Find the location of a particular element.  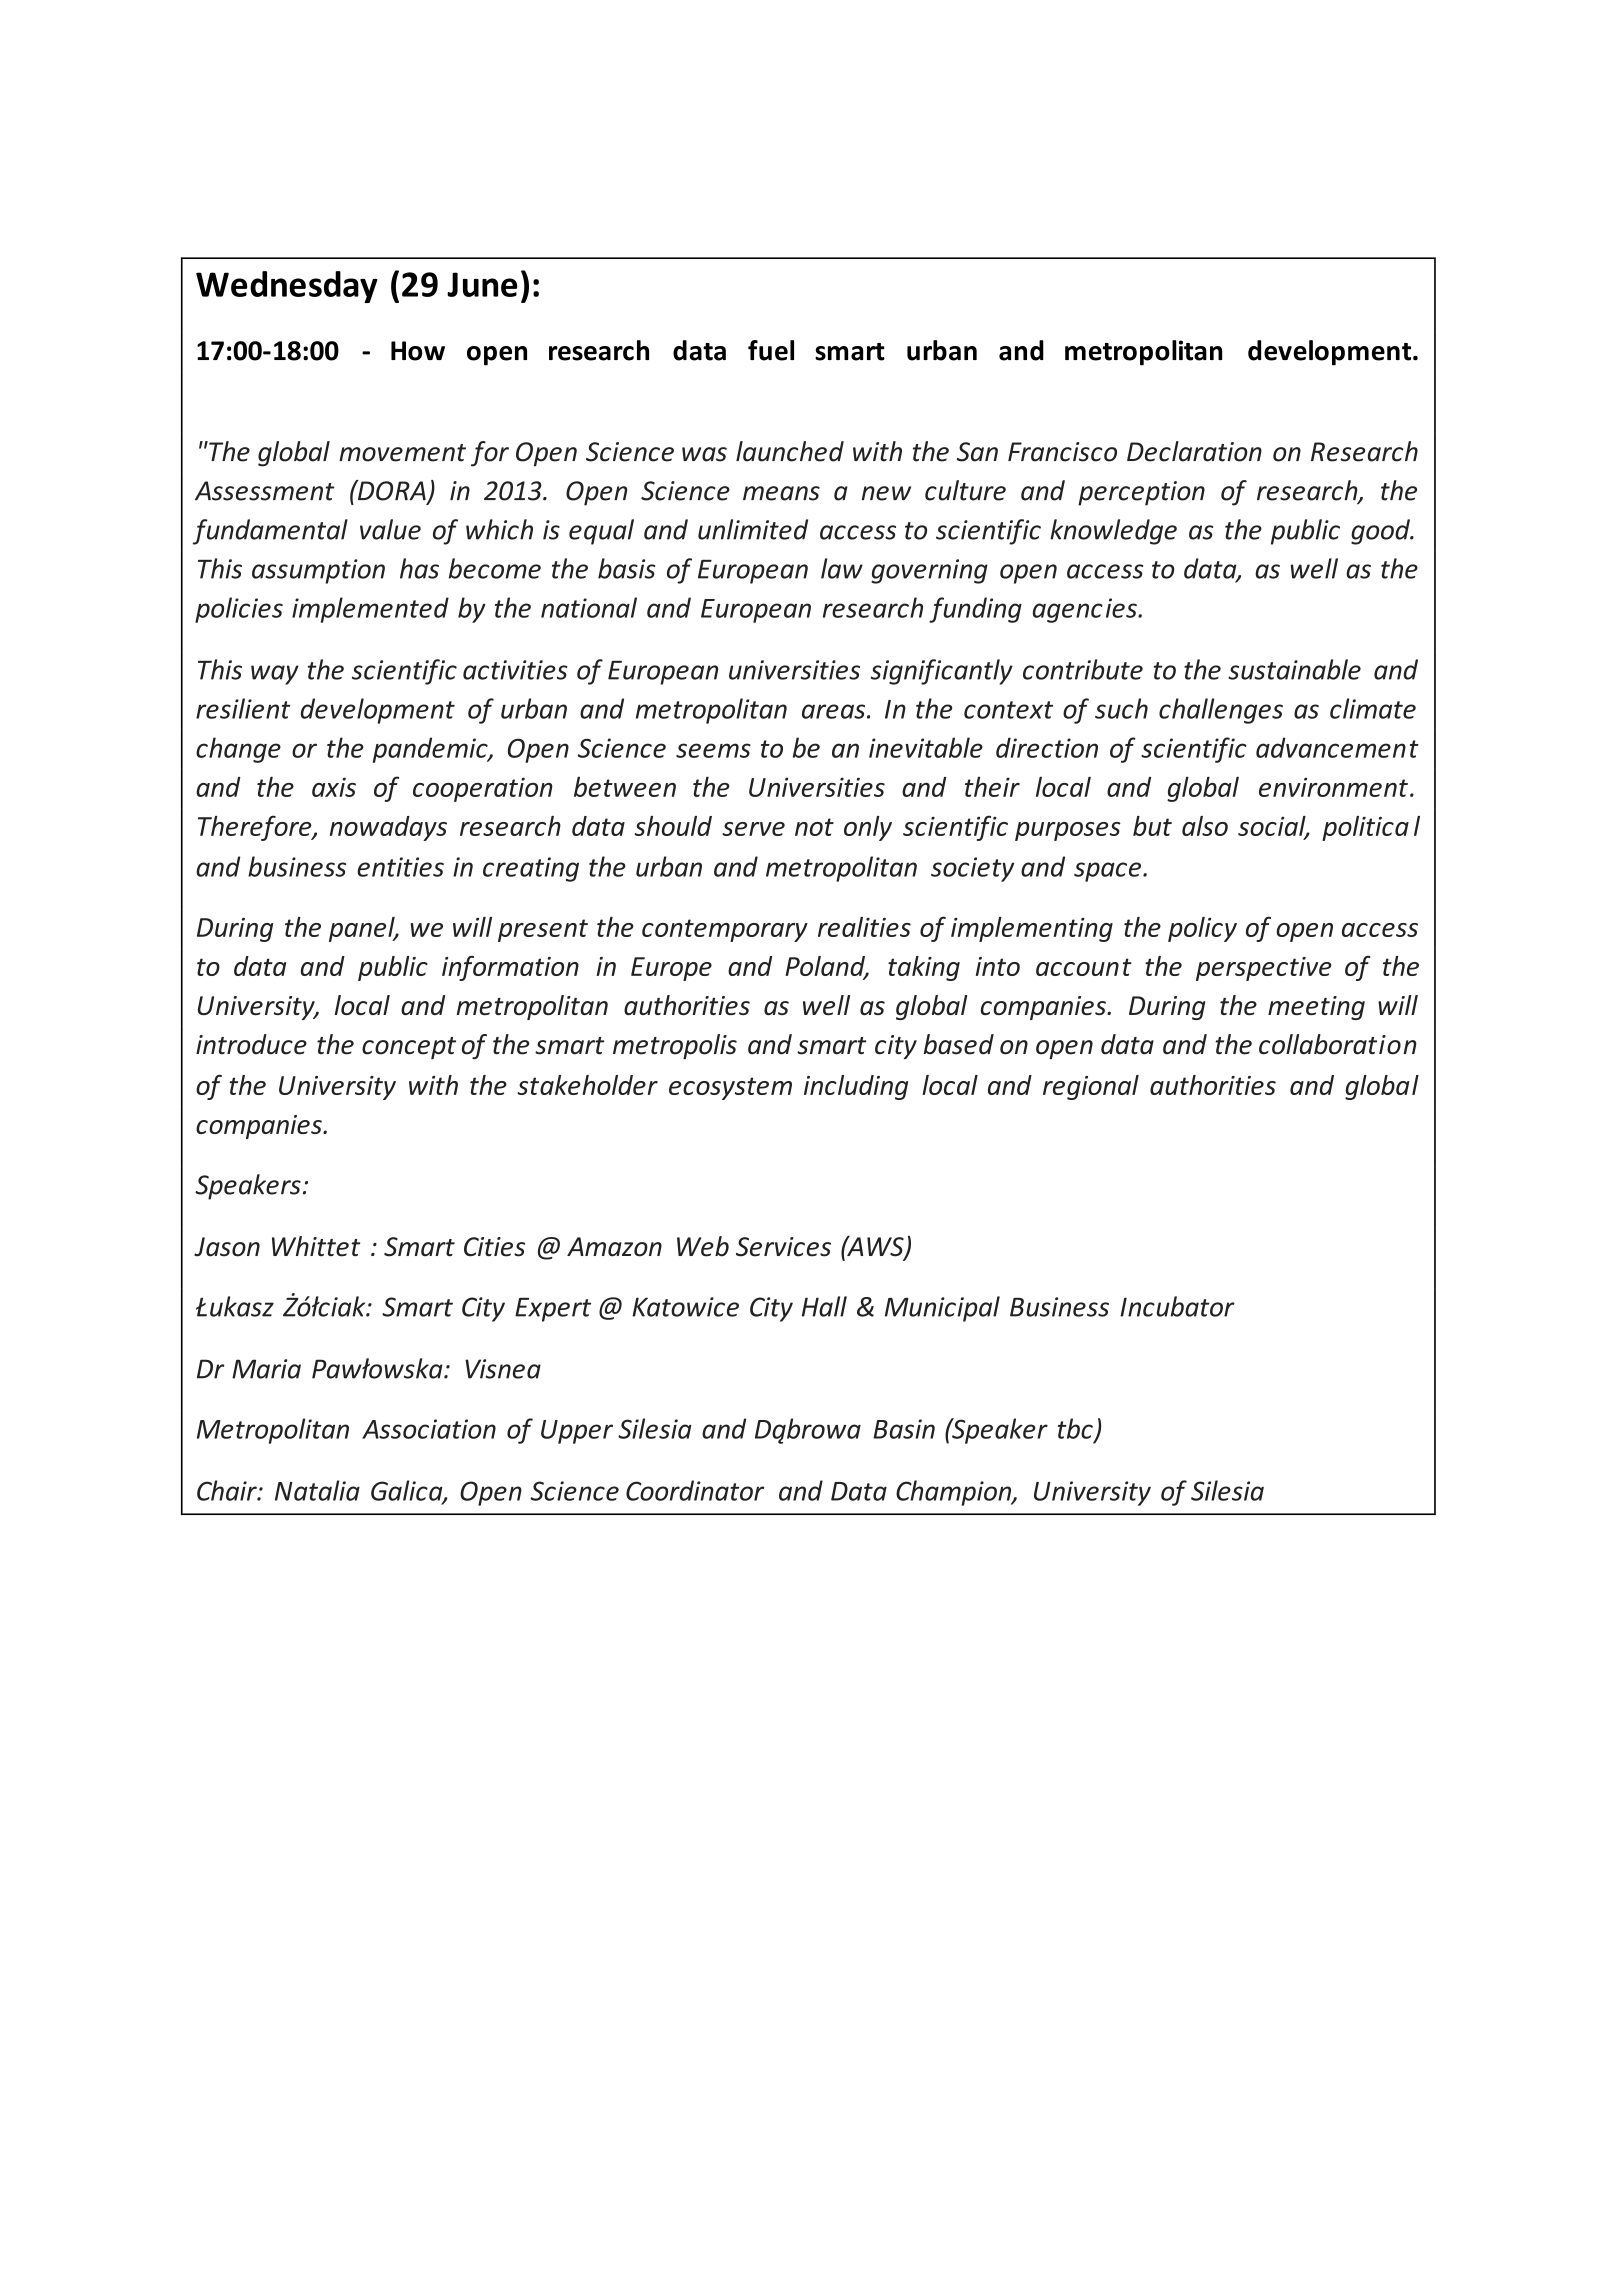

How is located at coordinates (418, 351).
